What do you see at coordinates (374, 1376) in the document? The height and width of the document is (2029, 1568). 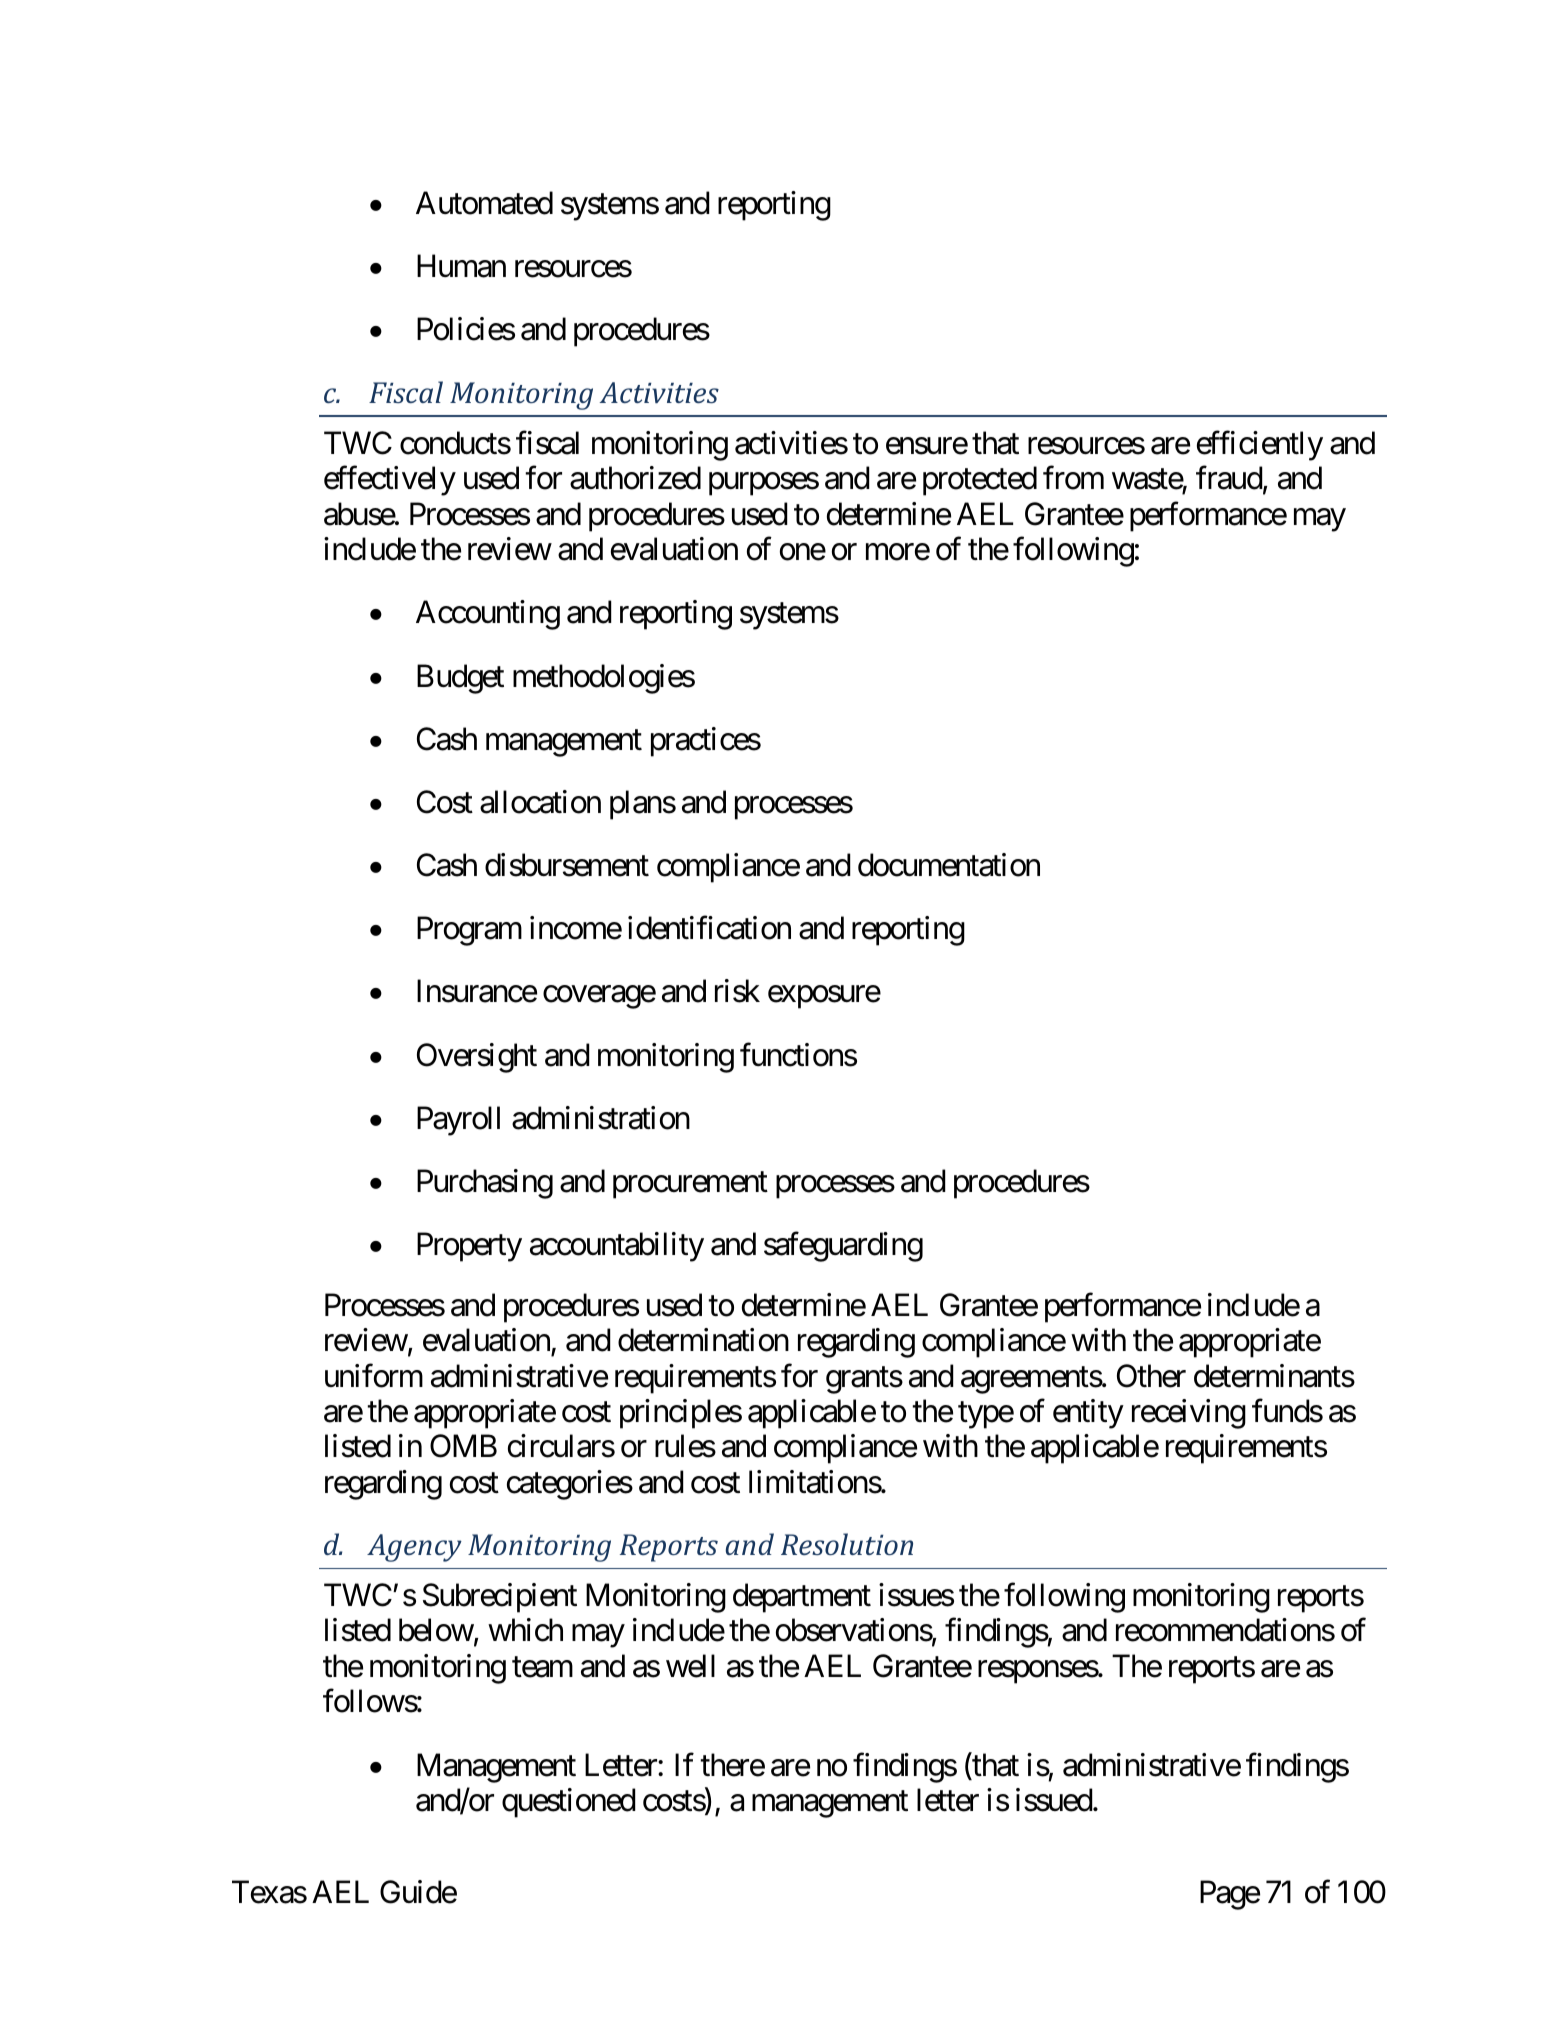 I see `uniform` at bounding box center [374, 1376].
